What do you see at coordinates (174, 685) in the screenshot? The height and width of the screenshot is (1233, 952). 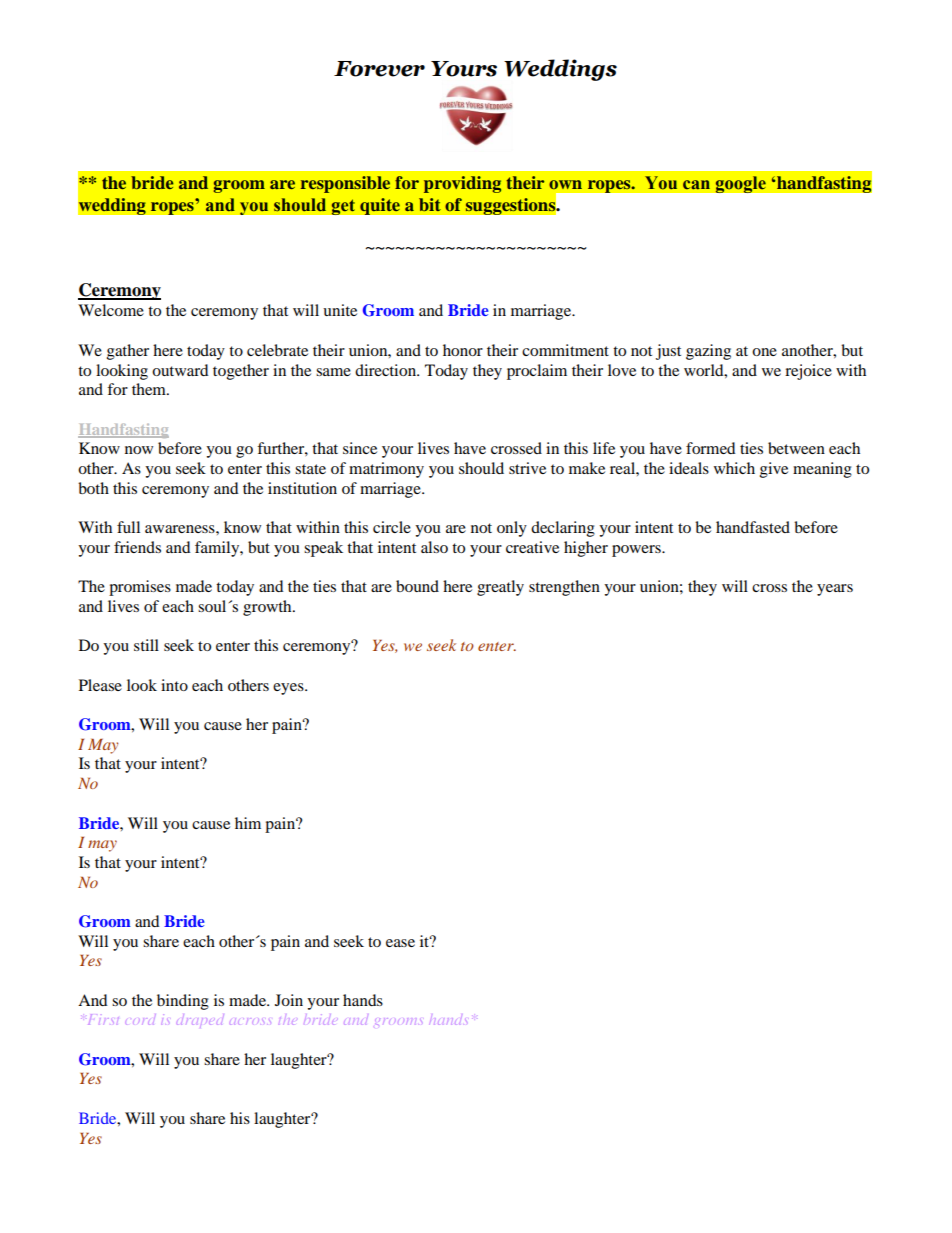 I see `into` at bounding box center [174, 685].
